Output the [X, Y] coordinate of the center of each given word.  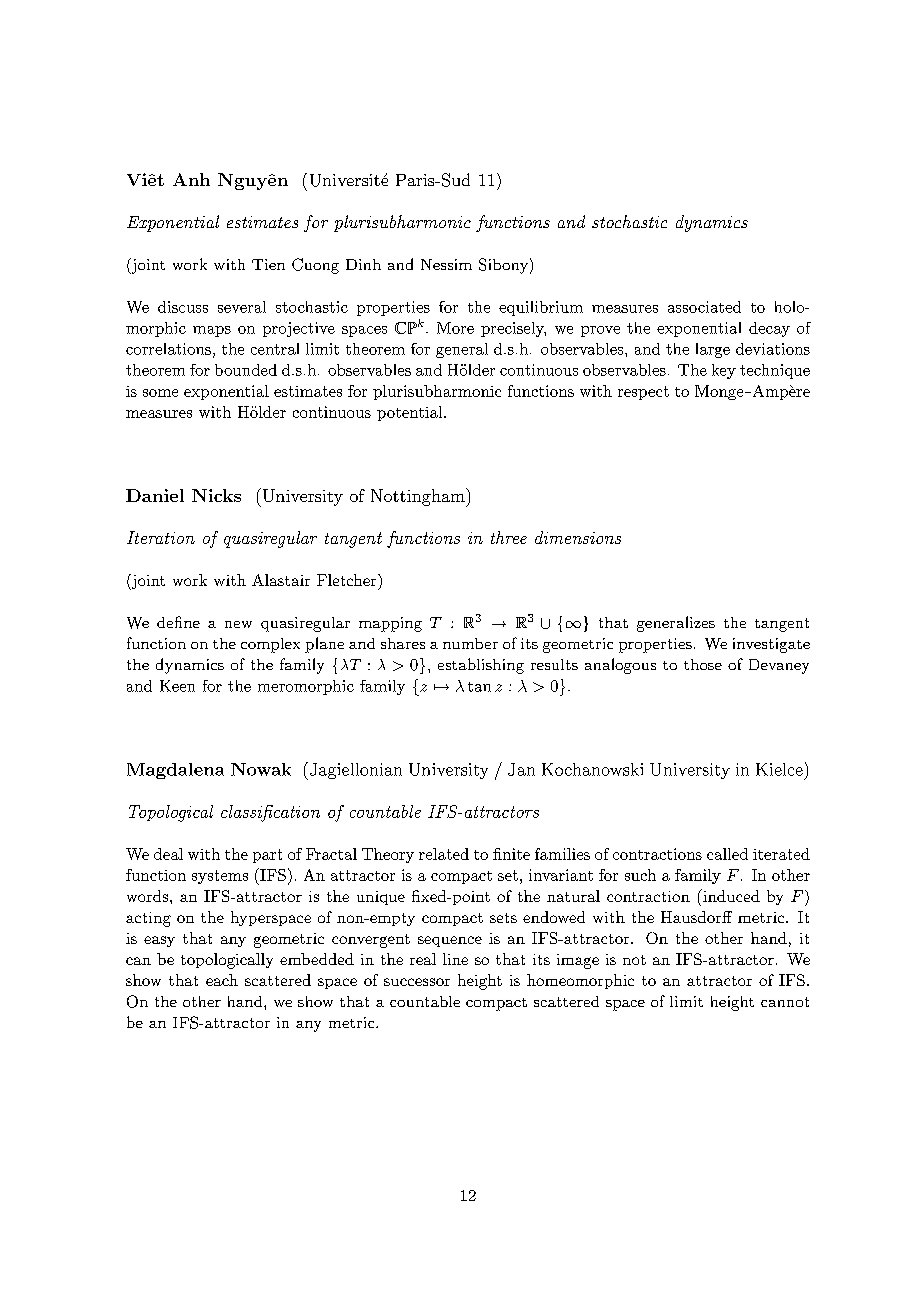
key [724, 371]
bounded [246, 370]
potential [409, 413]
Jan [521, 769]
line [455, 959]
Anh [191, 179]
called [727, 854]
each [222, 980]
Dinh [363, 264]
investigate [771, 645]
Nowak [261, 769]
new [238, 624]
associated [704, 307]
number [470, 643]
